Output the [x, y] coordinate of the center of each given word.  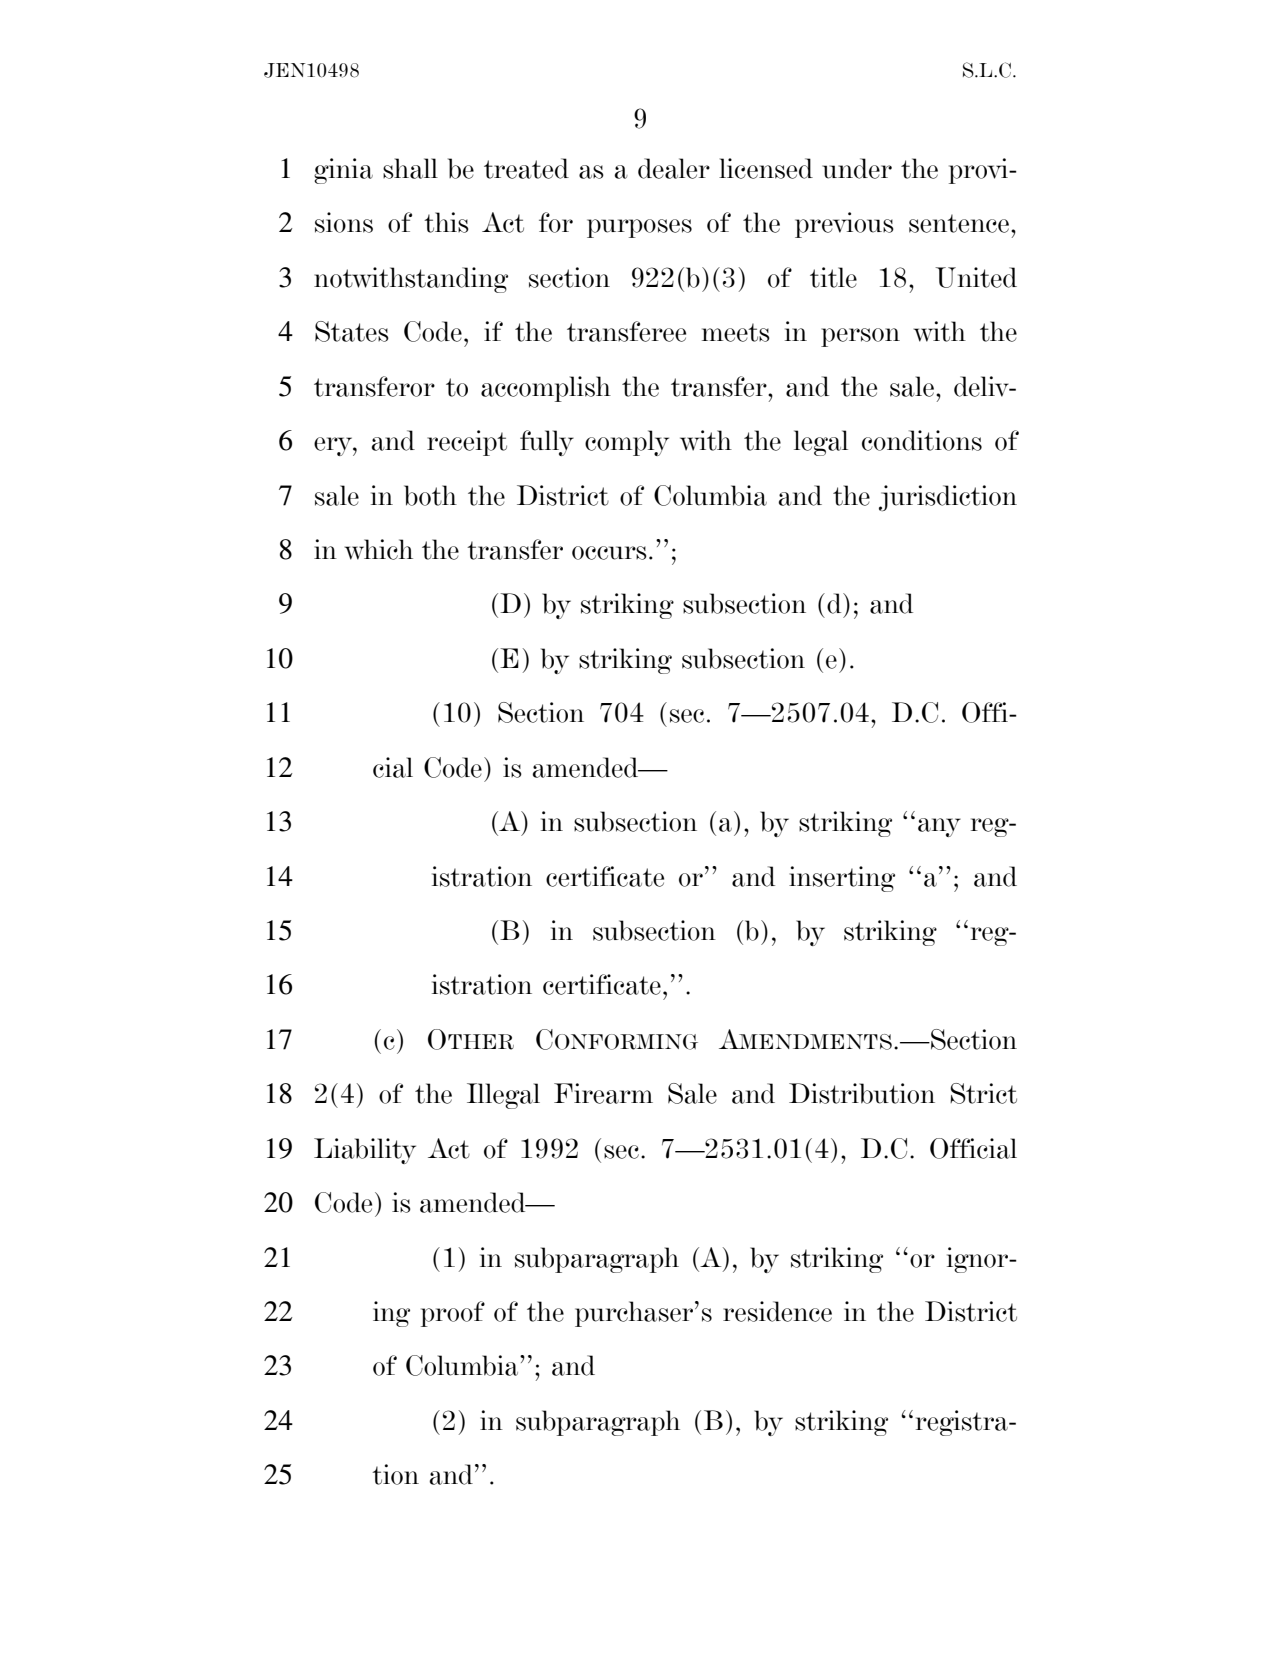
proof [453, 1314]
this [446, 222]
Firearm [603, 1093]
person [860, 337]
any [939, 827]
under [857, 168]
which [379, 549]
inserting [842, 879]
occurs [609, 553]
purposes [639, 228]
